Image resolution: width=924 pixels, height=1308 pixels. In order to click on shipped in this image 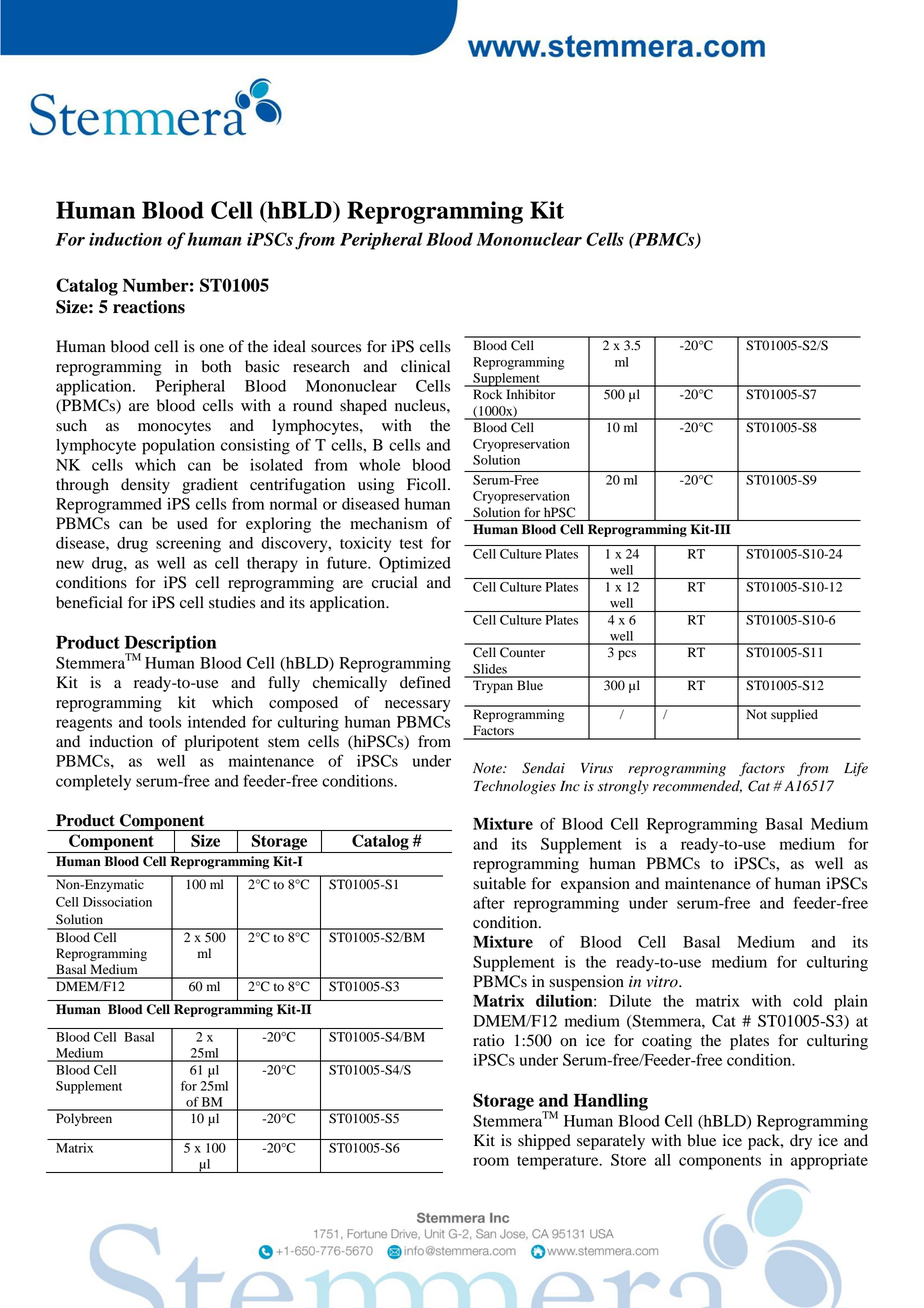, I will do `click(544, 1142)`.
